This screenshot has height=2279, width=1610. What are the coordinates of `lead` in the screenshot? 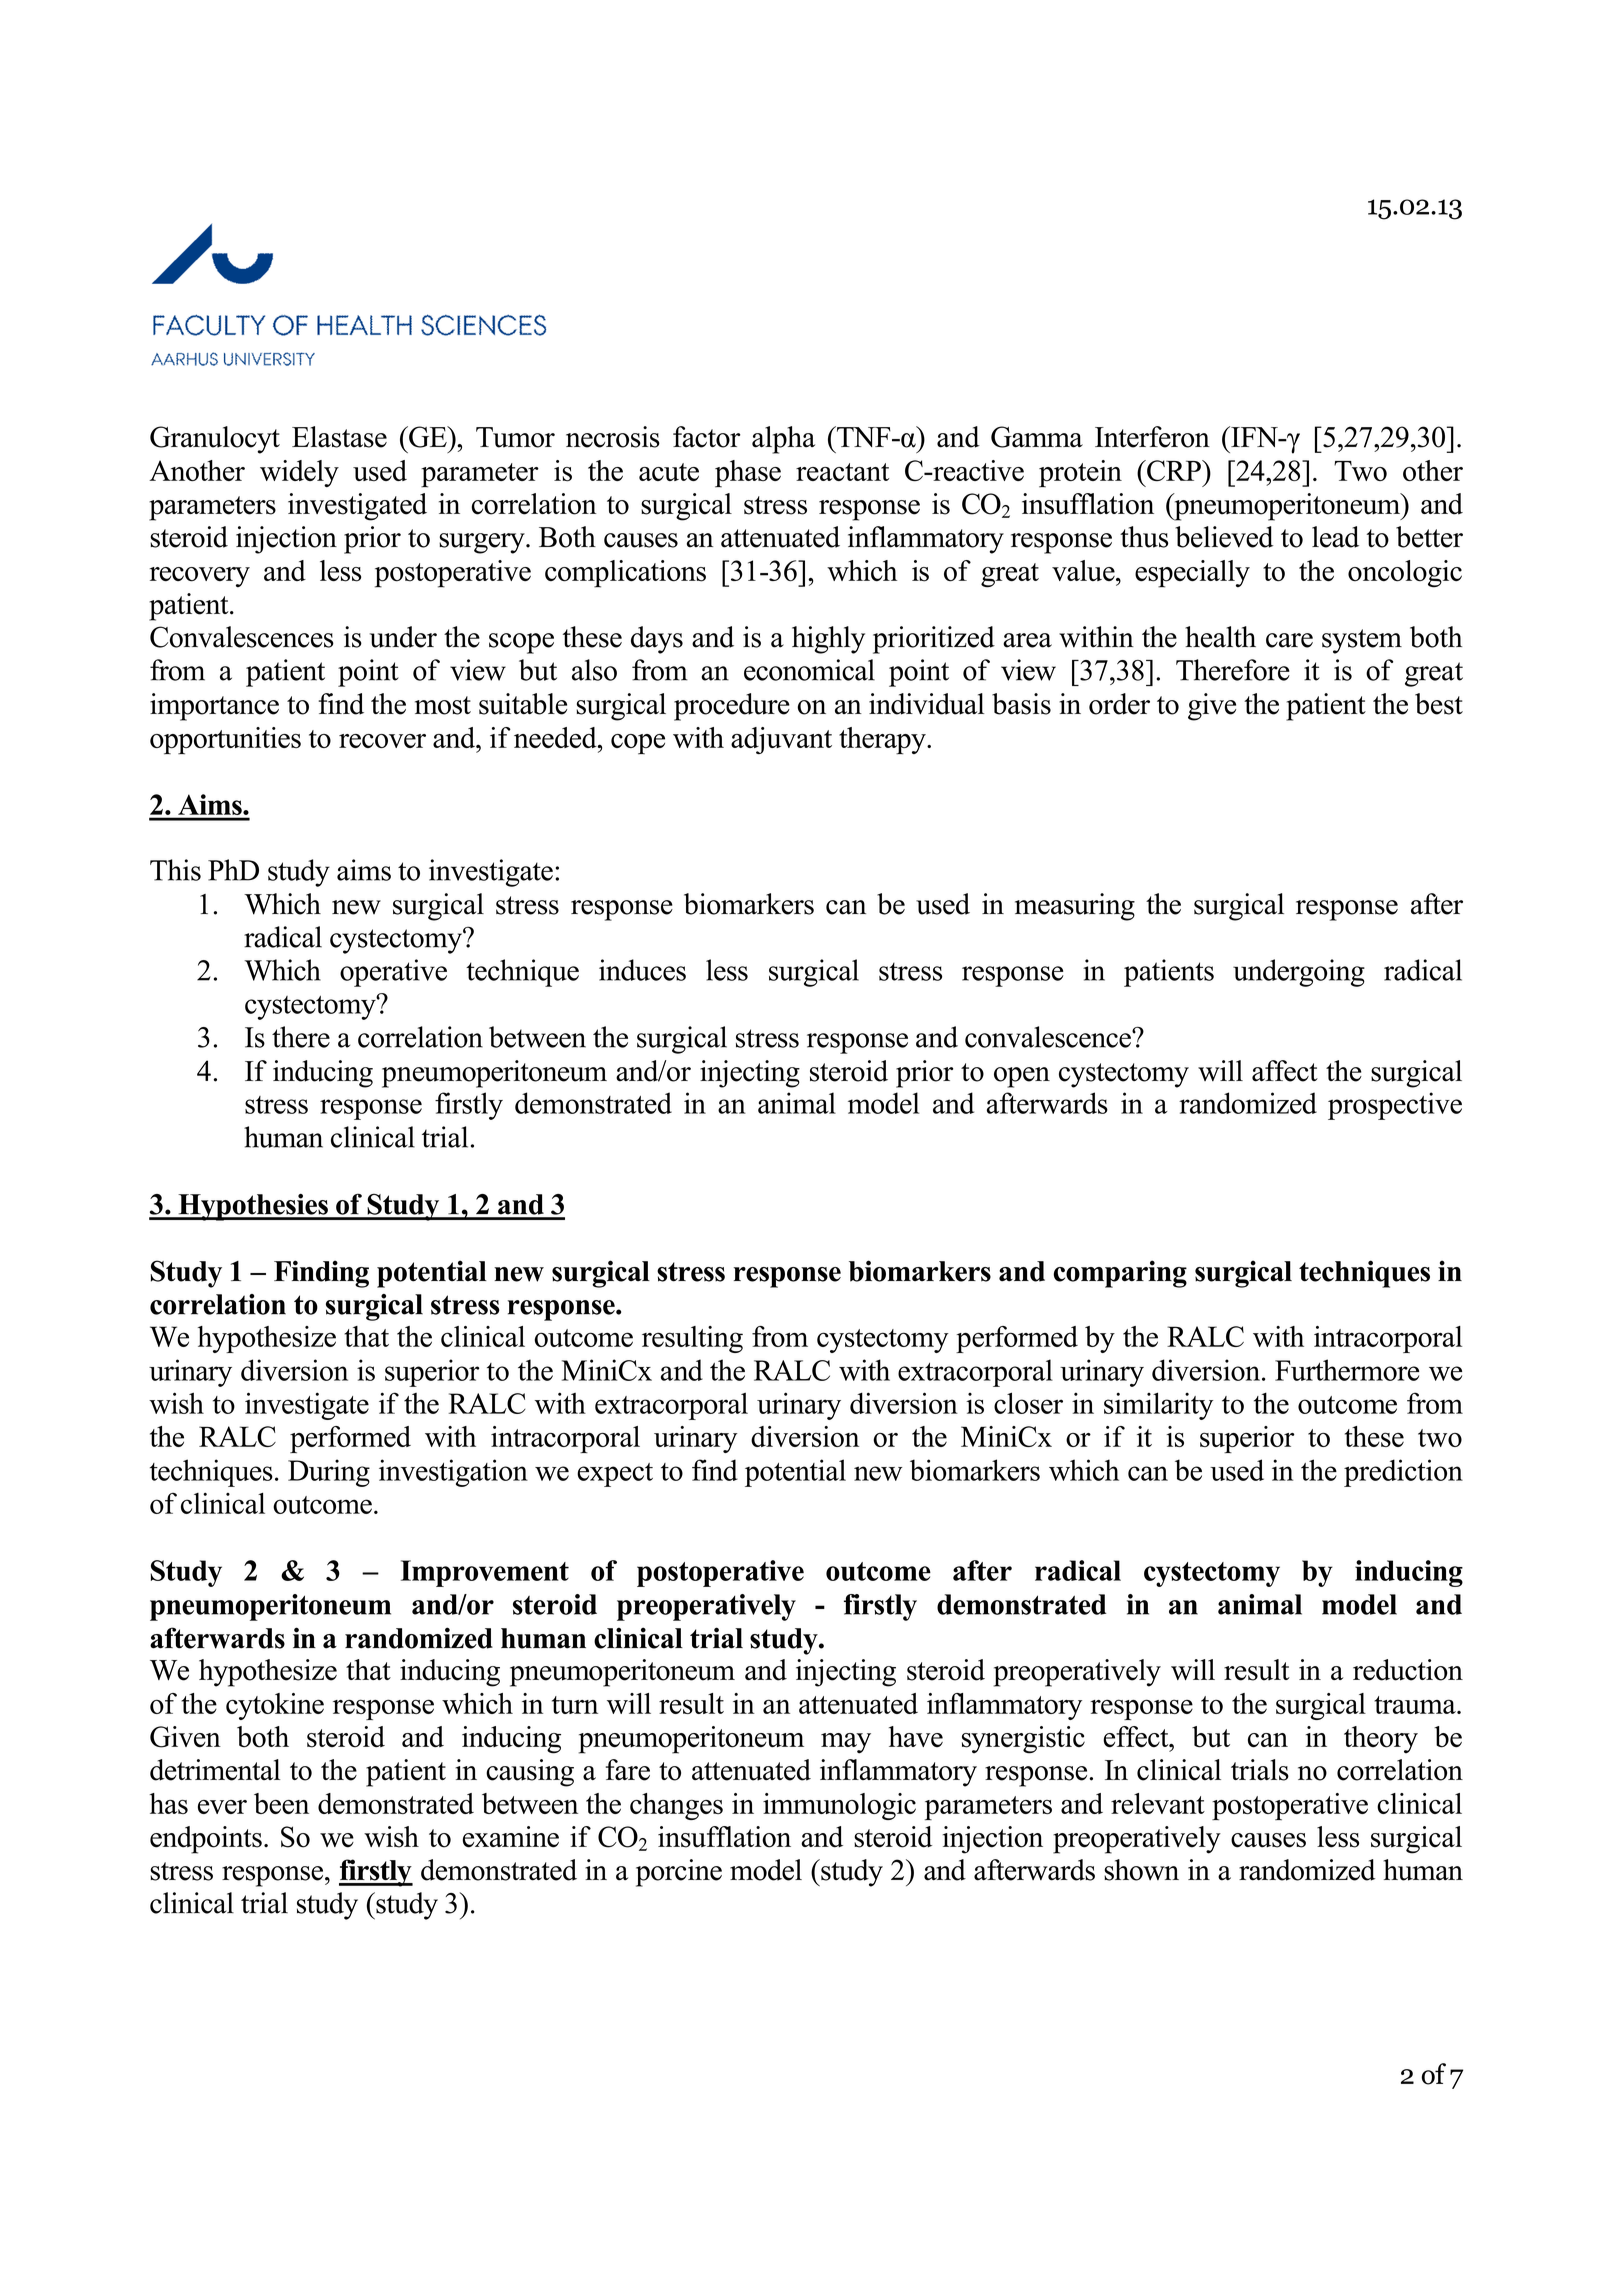 It's located at (1335, 537).
